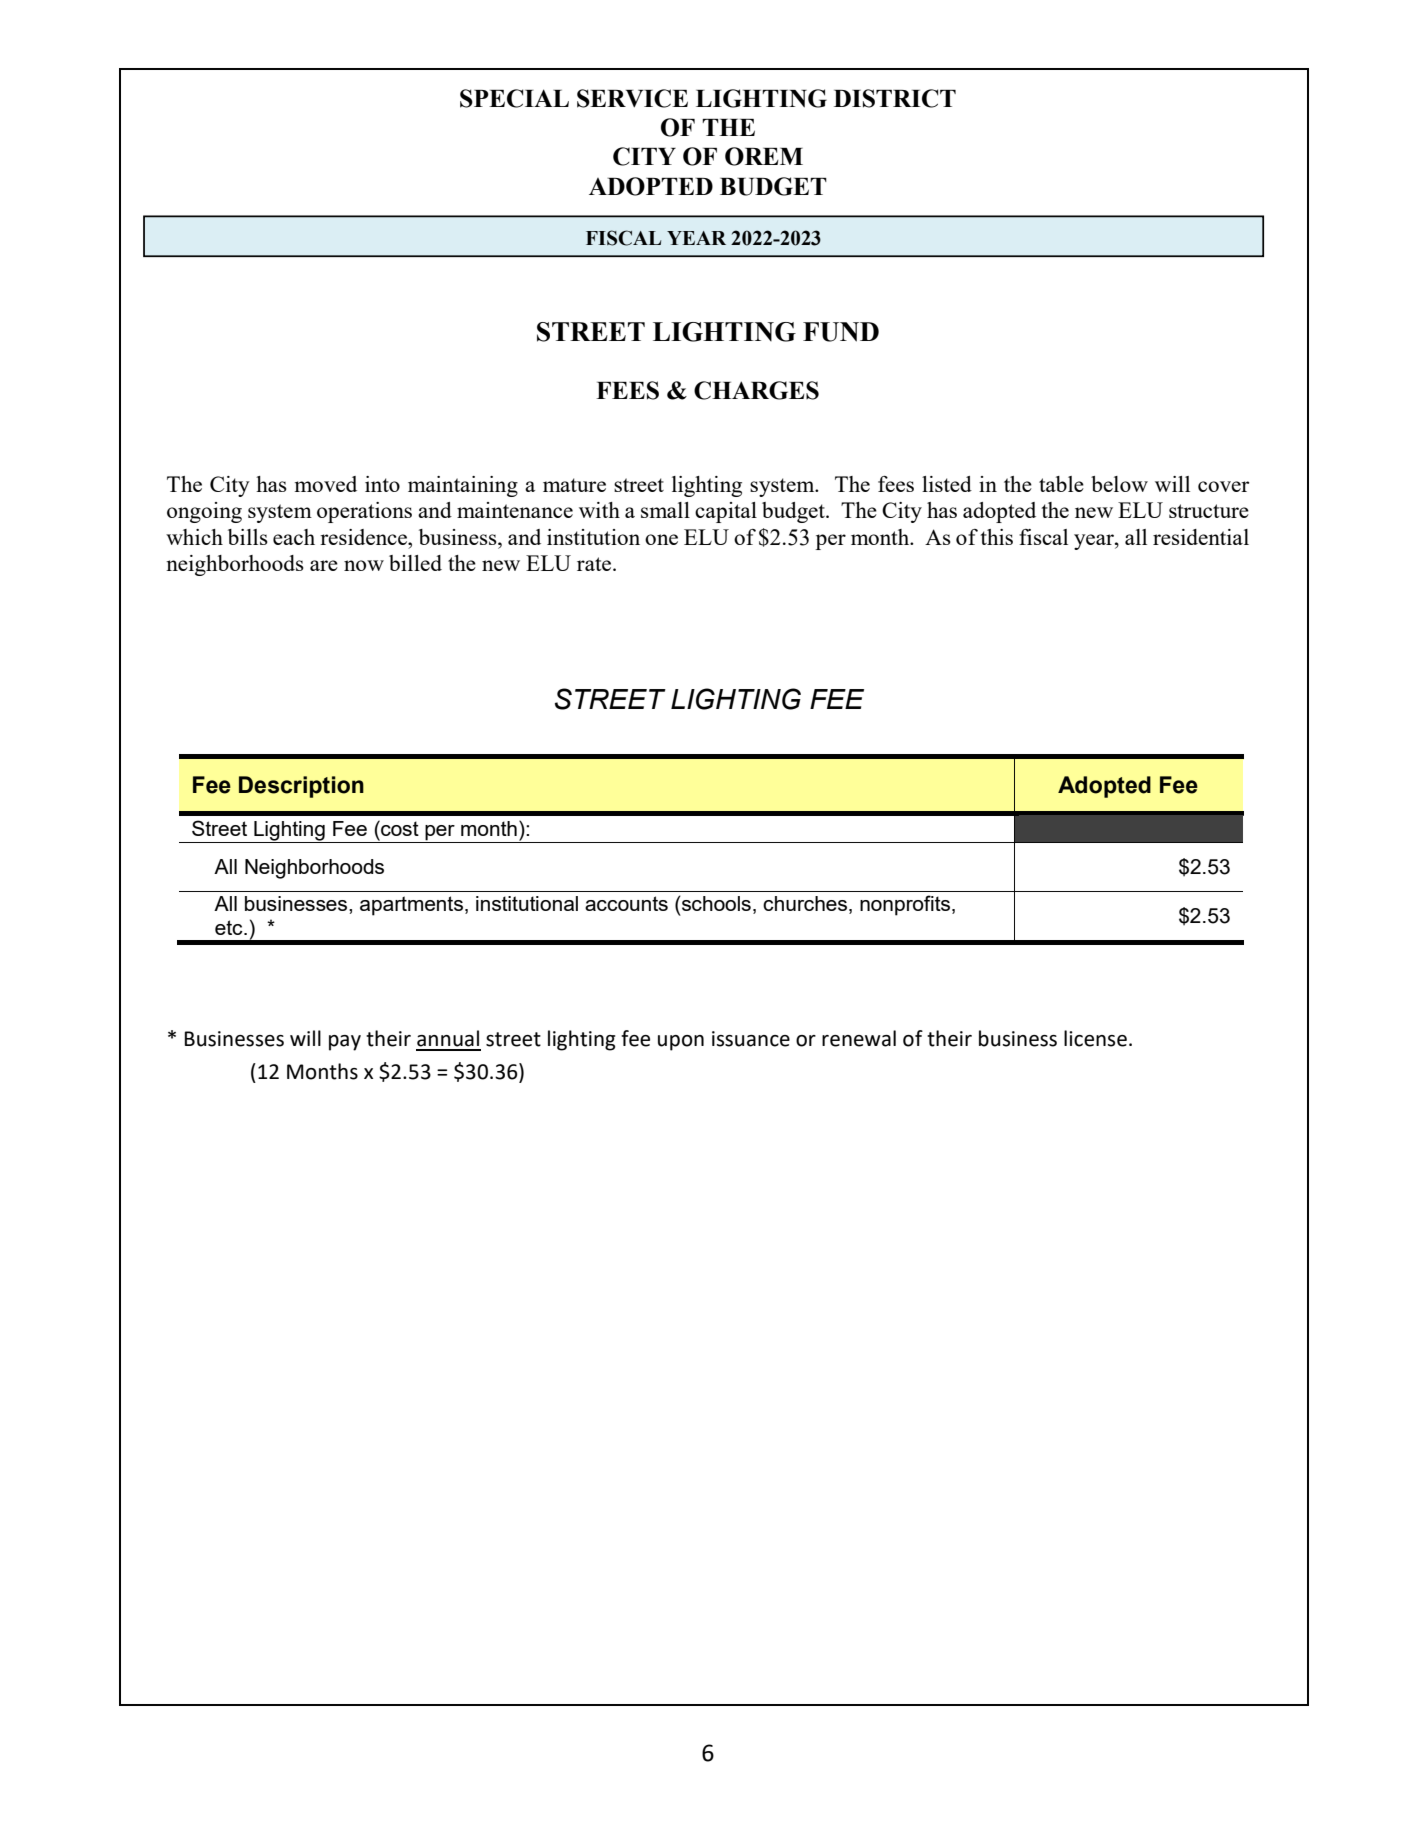  What do you see at coordinates (326, 484) in the image?
I see `moved` at bounding box center [326, 484].
